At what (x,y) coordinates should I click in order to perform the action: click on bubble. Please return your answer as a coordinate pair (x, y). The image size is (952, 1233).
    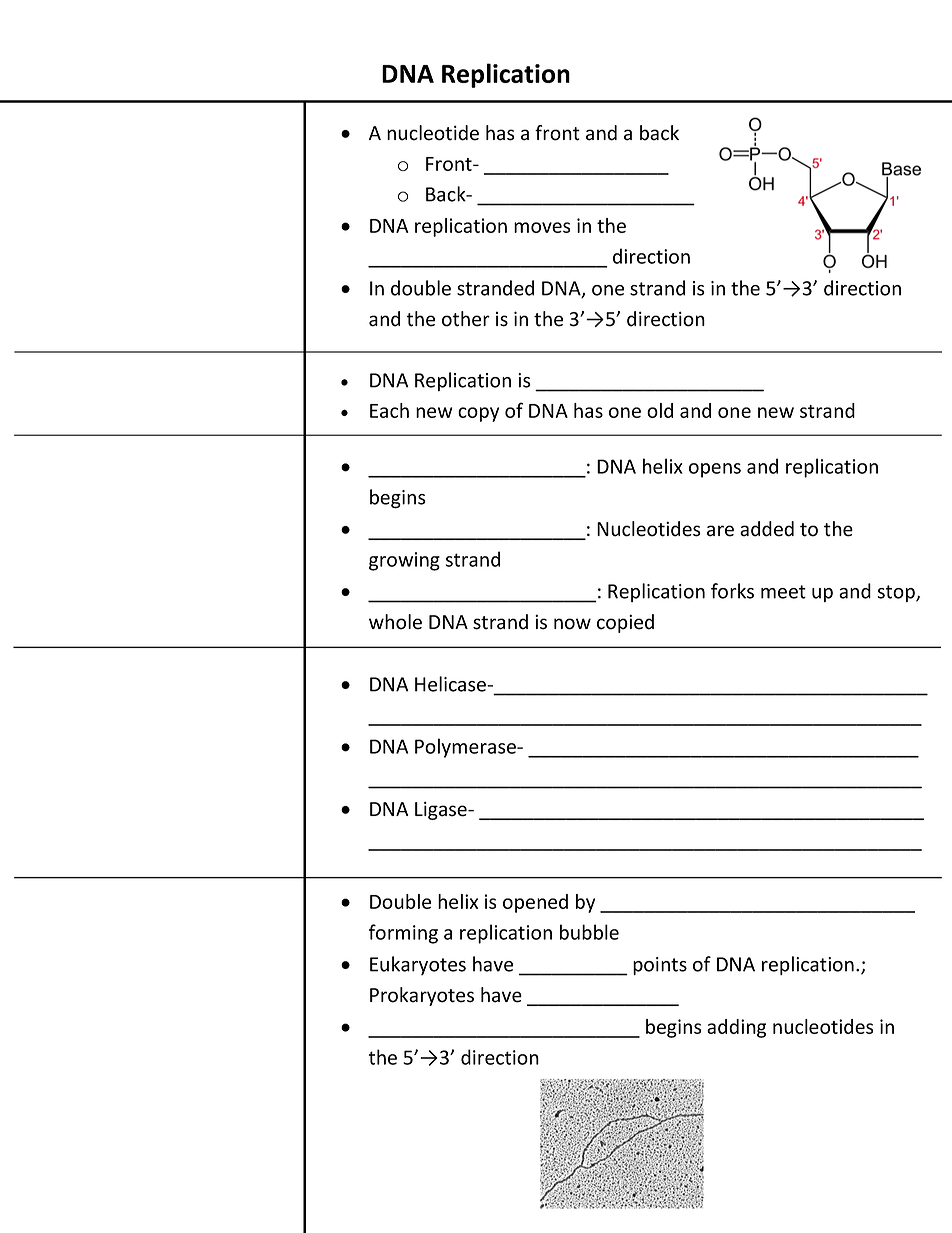
    Looking at the image, I should click on (589, 932).
